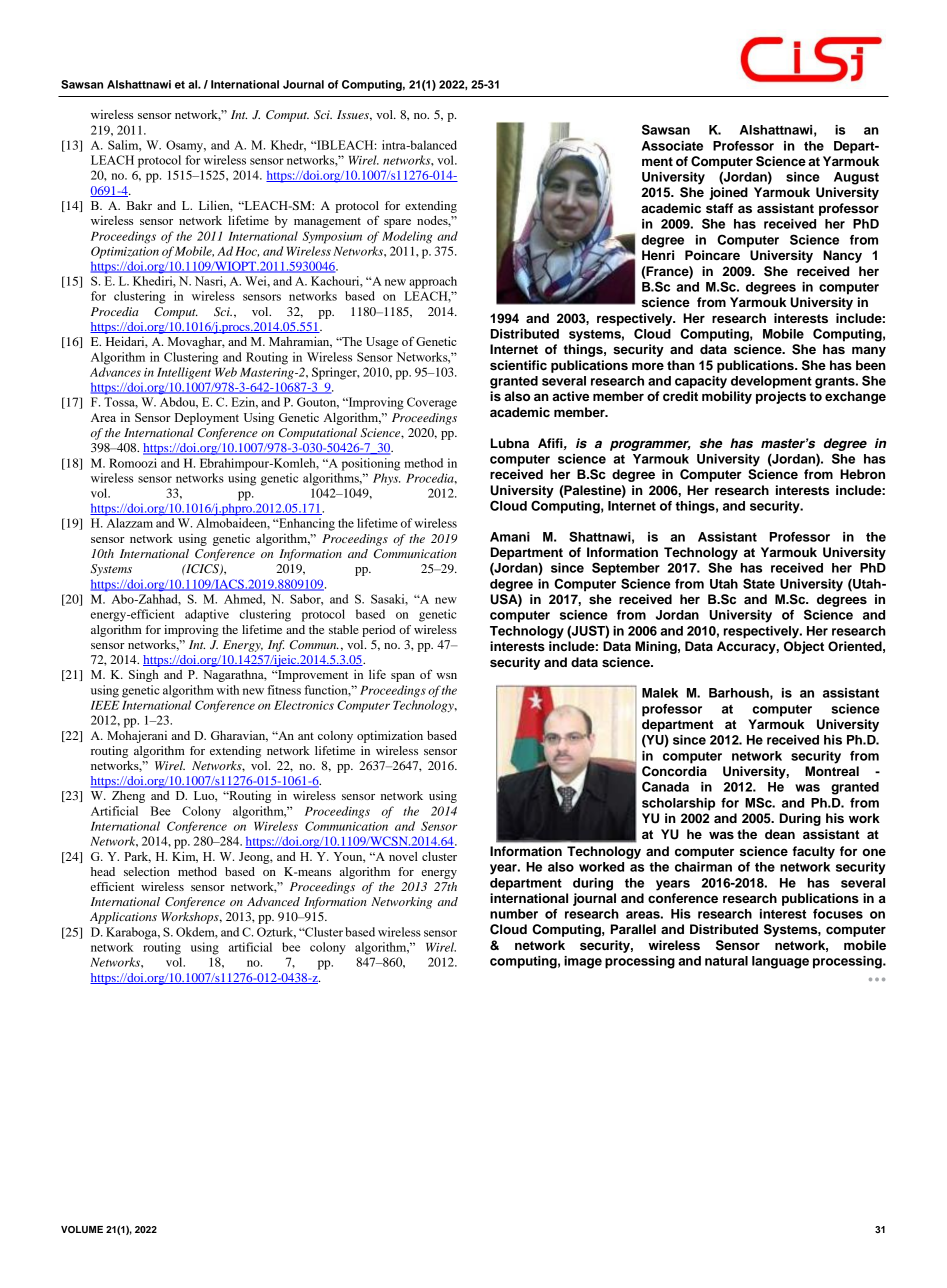 The height and width of the image is (1288, 947). What do you see at coordinates (780, 962) in the image?
I see `language` at bounding box center [780, 962].
